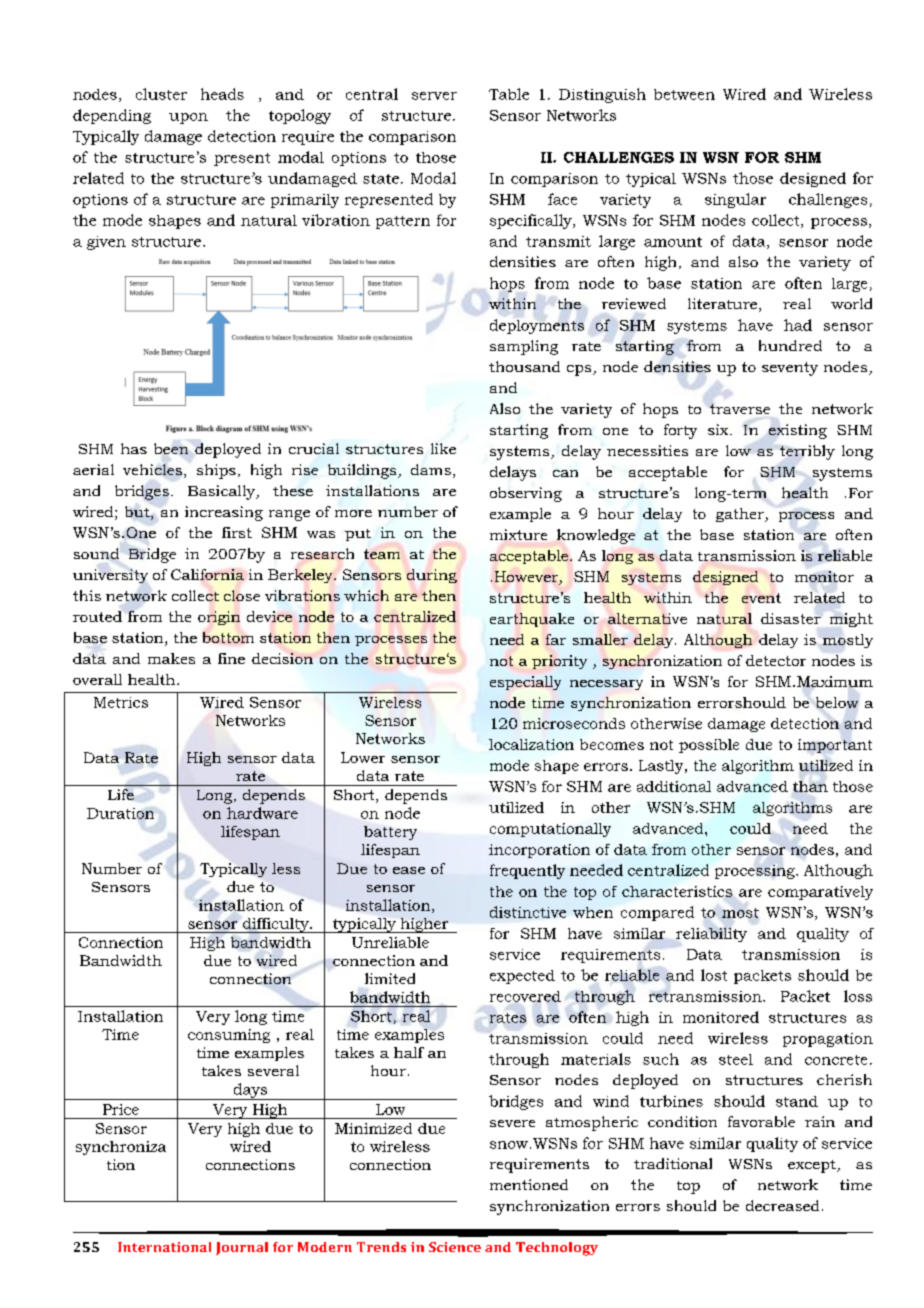 This screenshot has height=1308, width=924. Describe the element at coordinates (431, 469) in the screenshot. I see `dams` at that location.
